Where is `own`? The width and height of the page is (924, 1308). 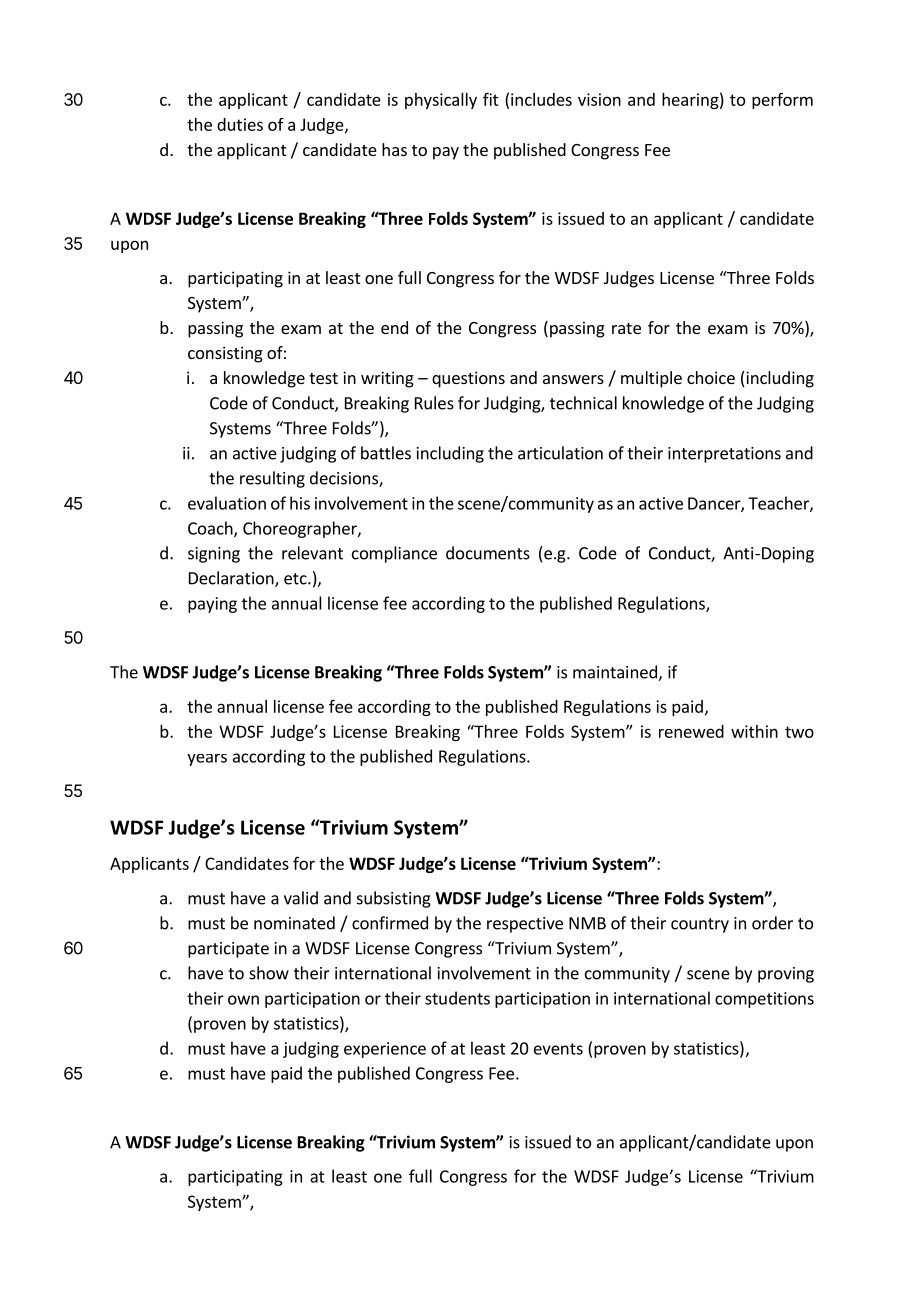 own is located at coordinates (243, 1000).
